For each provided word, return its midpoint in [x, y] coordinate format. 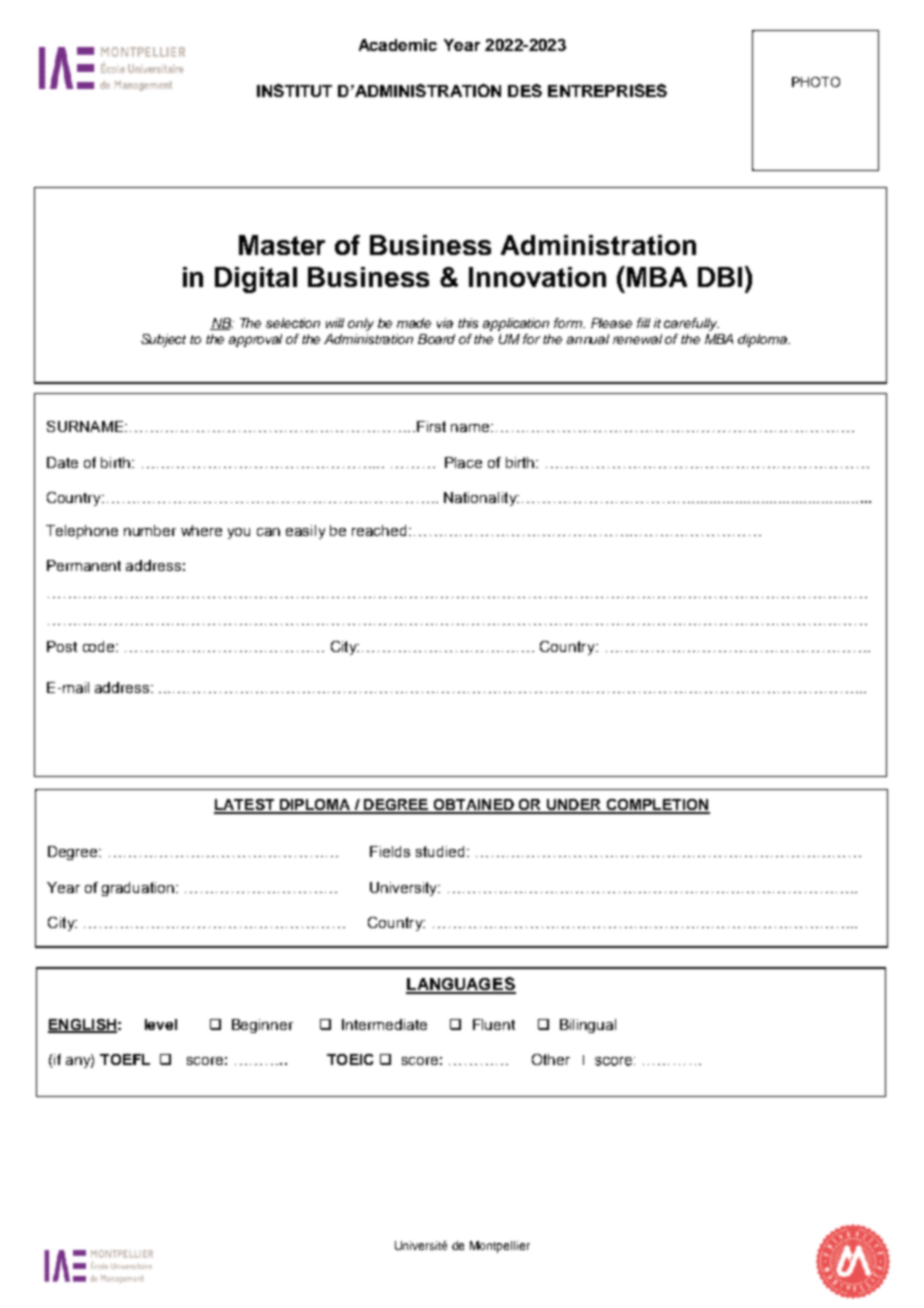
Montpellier [500, 1247]
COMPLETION [657, 806]
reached [379, 530]
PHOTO [816, 82]
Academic [398, 45]
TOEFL [125, 1059]
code [100, 646]
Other [551, 1059]
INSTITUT [294, 90]
